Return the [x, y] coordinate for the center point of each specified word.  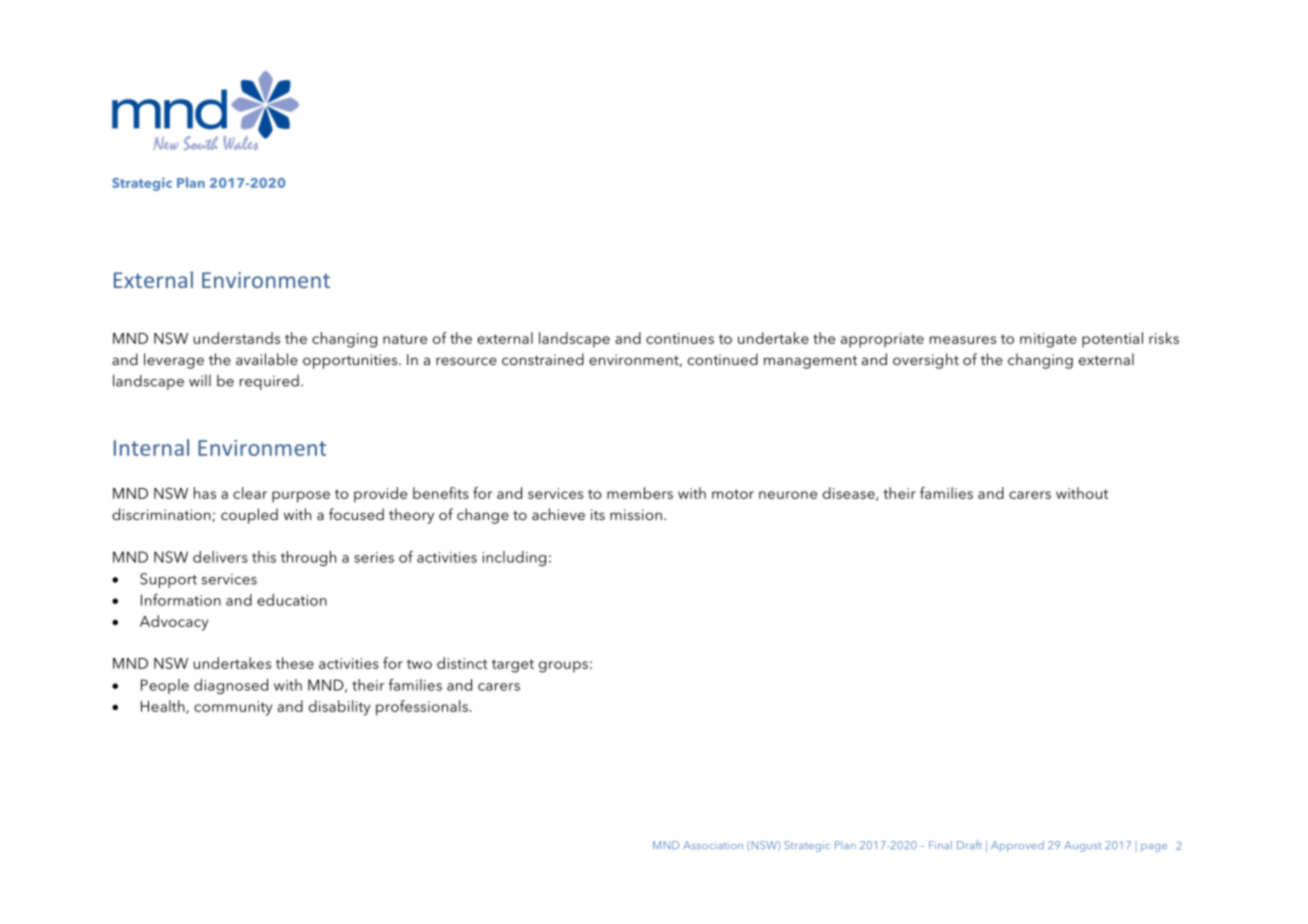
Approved [1017, 846]
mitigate [1048, 340]
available [267, 359]
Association [713, 845]
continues [680, 338]
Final [940, 845]
